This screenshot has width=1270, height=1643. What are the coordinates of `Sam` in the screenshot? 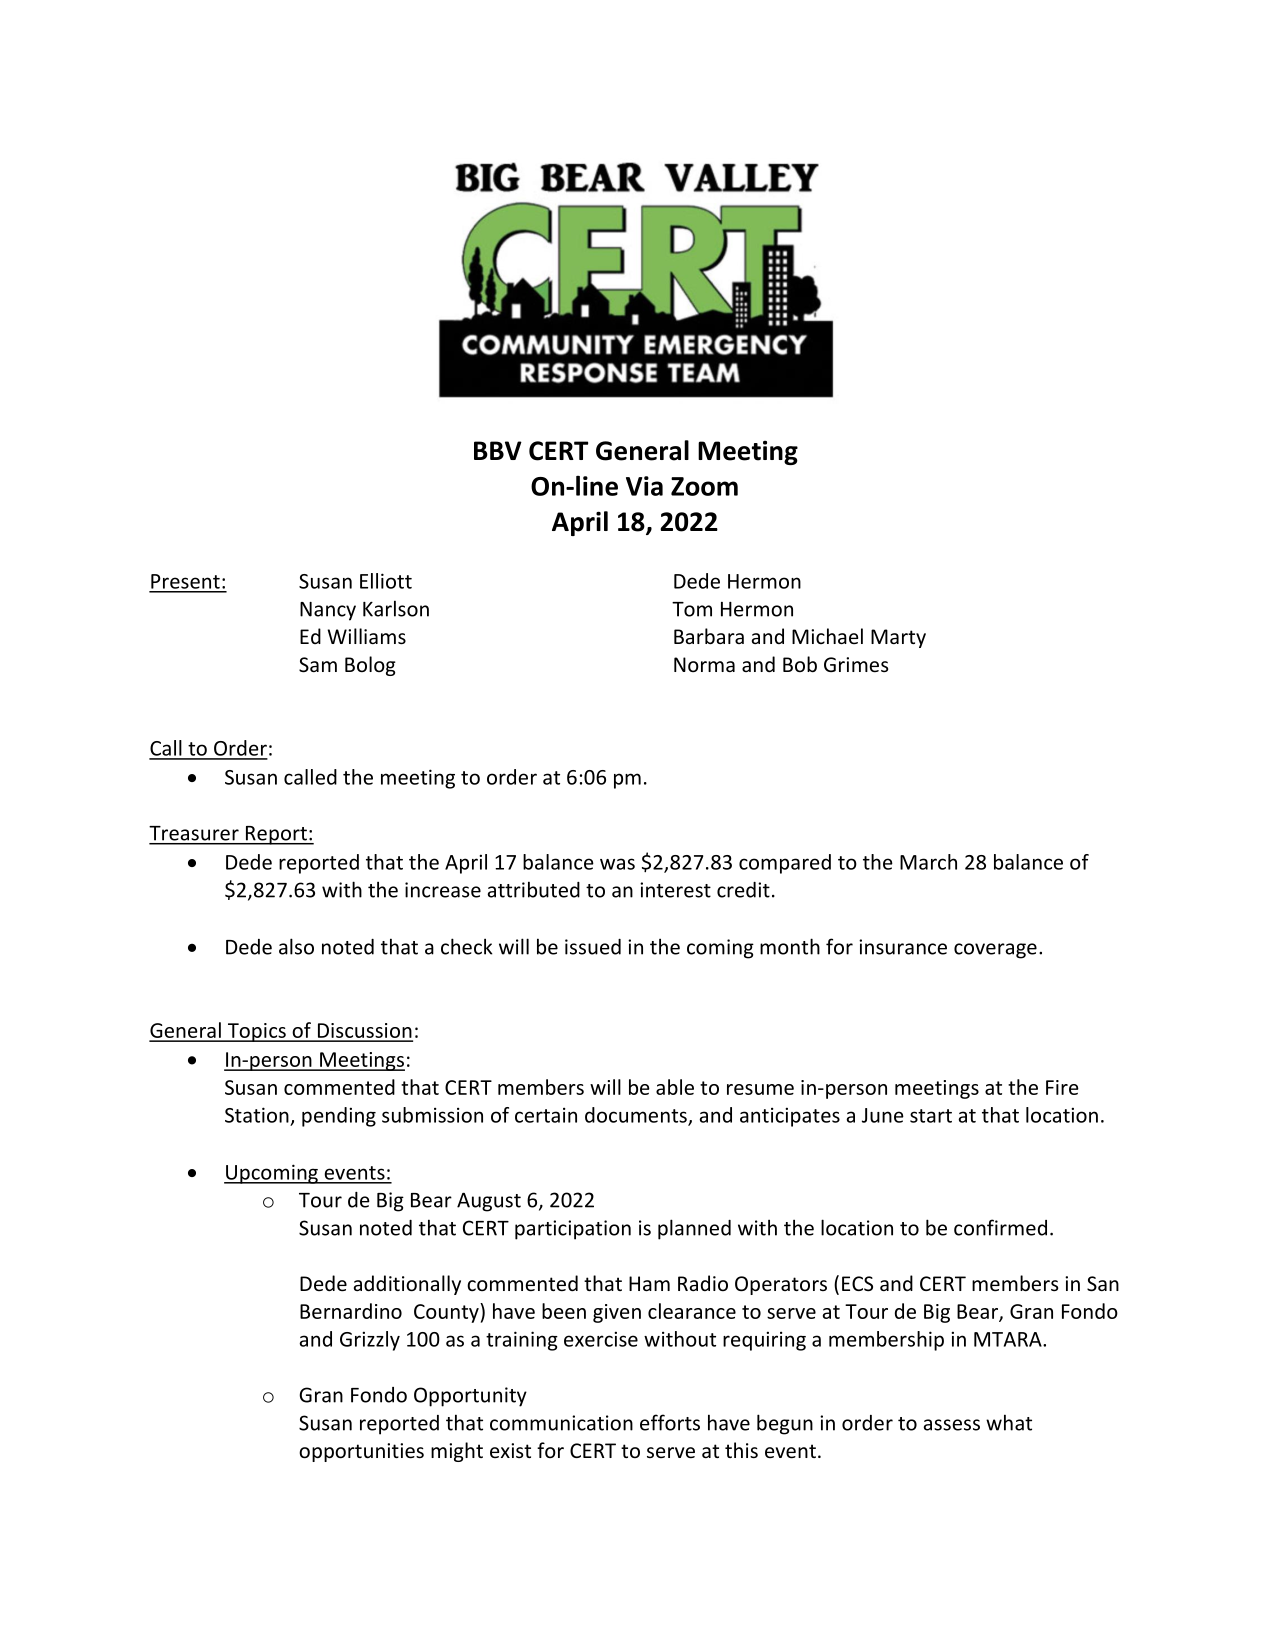 It's located at (318, 665).
